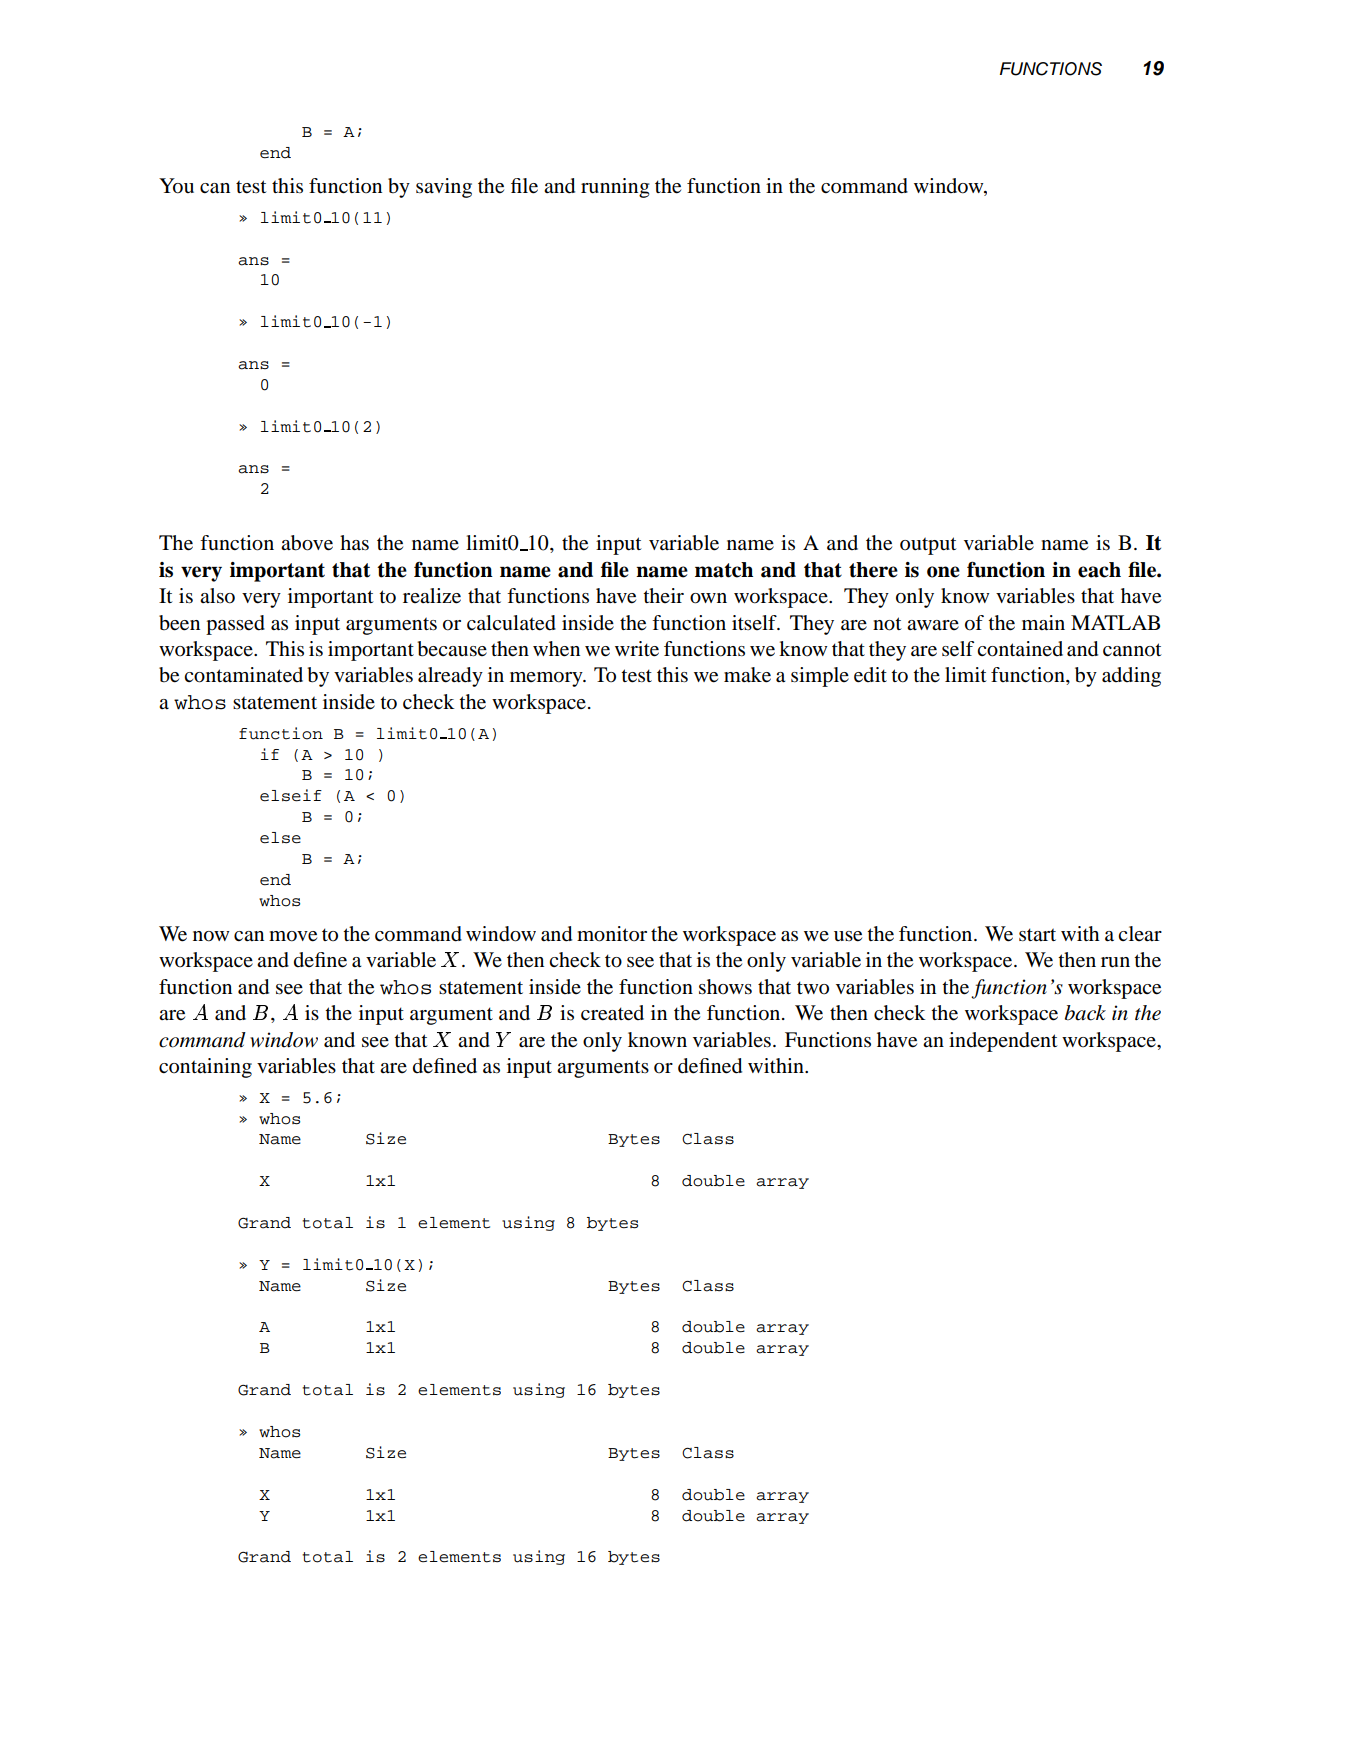 This screenshot has width=1352, height=1749. I want to click on You, so click(176, 186).
